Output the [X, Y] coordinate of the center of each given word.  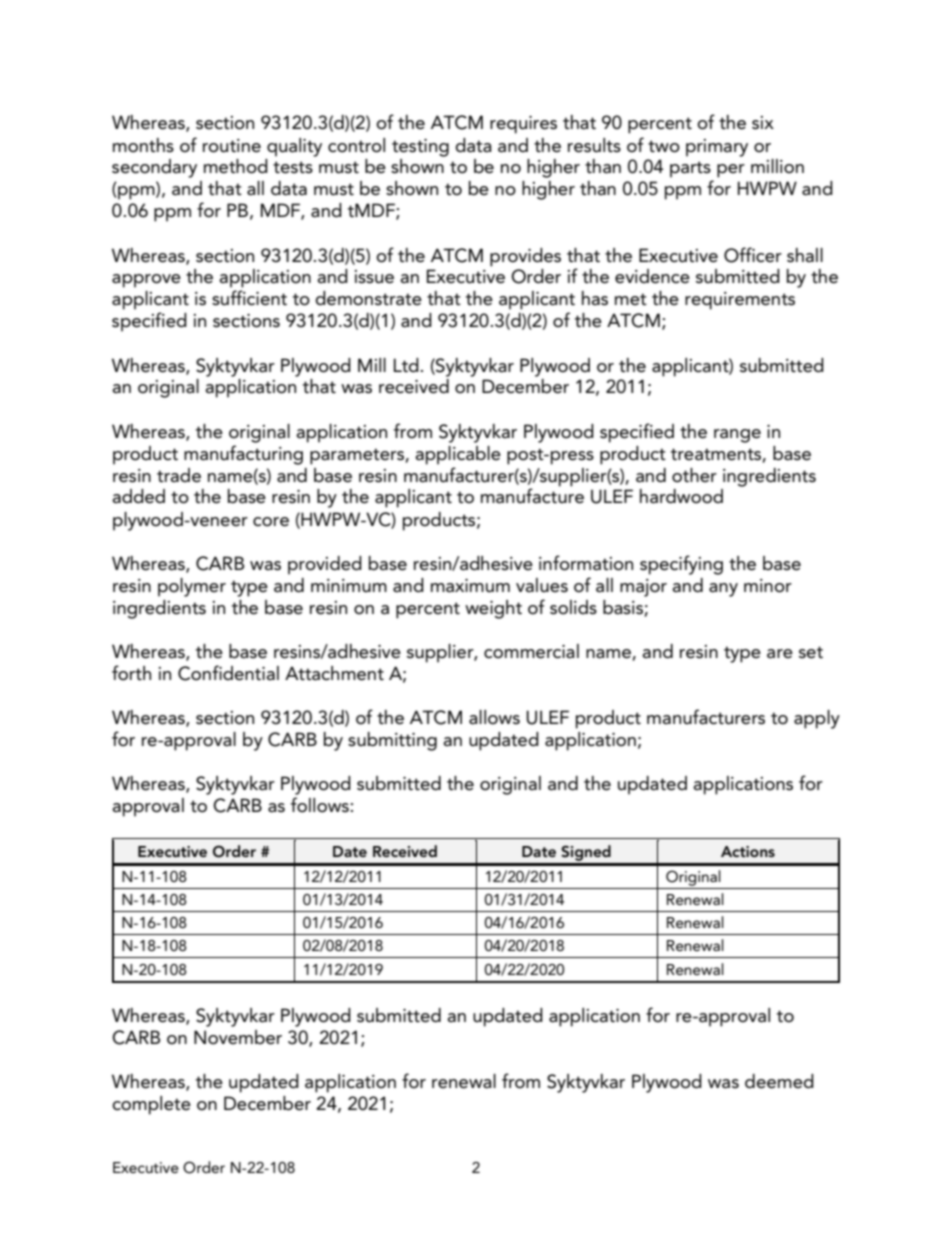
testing [420, 148]
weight [493, 609]
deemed [779, 1081]
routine [232, 146]
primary [717, 148]
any [723, 590]
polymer [192, 587]
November [238, 1037]
